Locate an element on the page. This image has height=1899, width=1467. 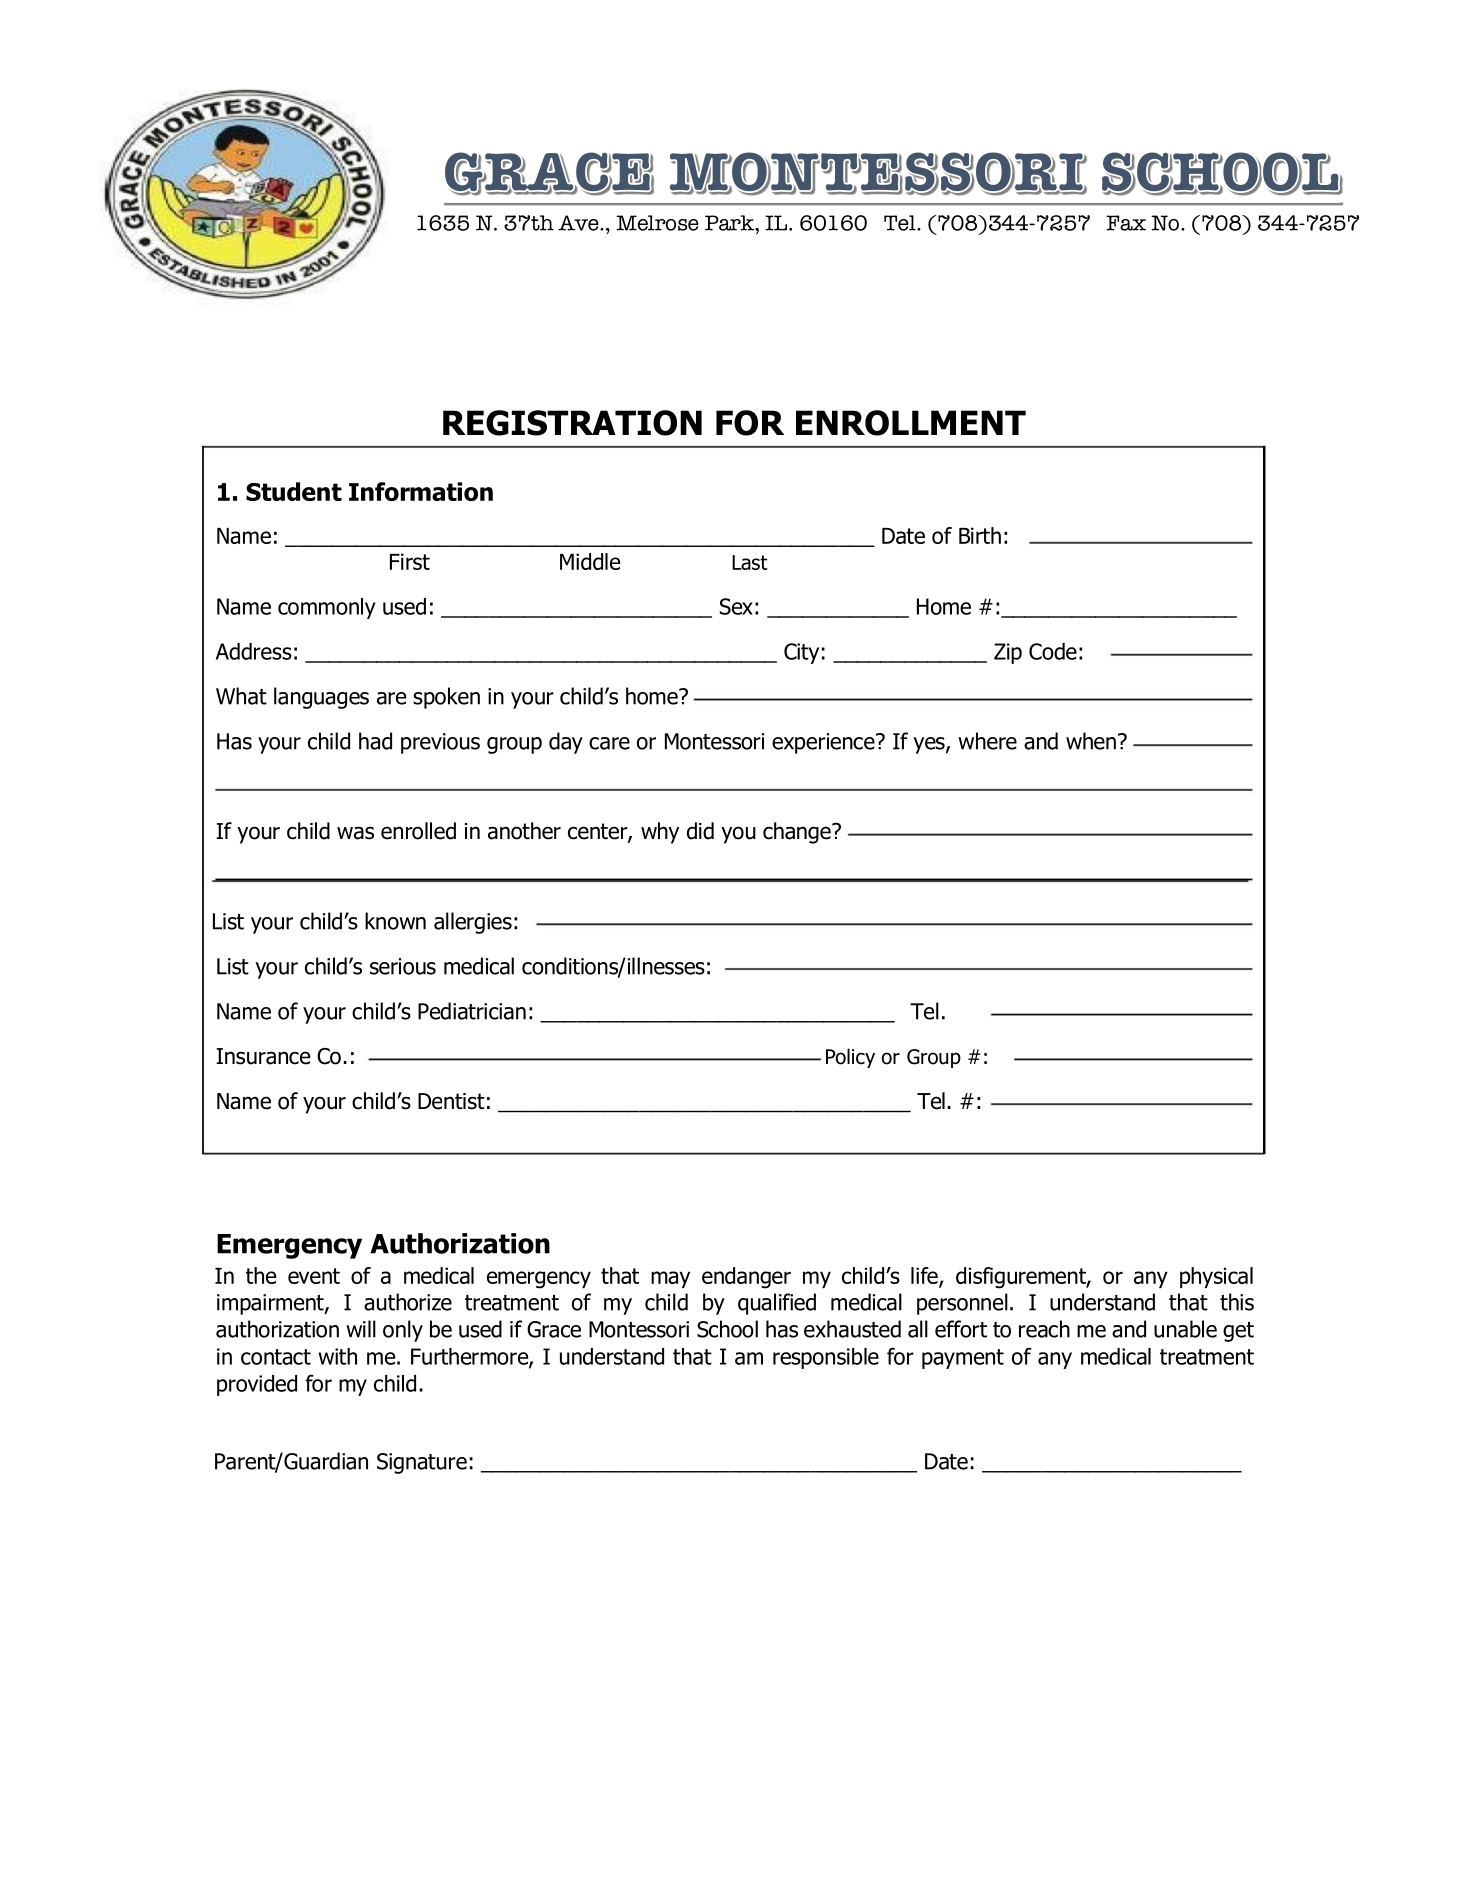
unable is located at coordinates (1185, 1329).
